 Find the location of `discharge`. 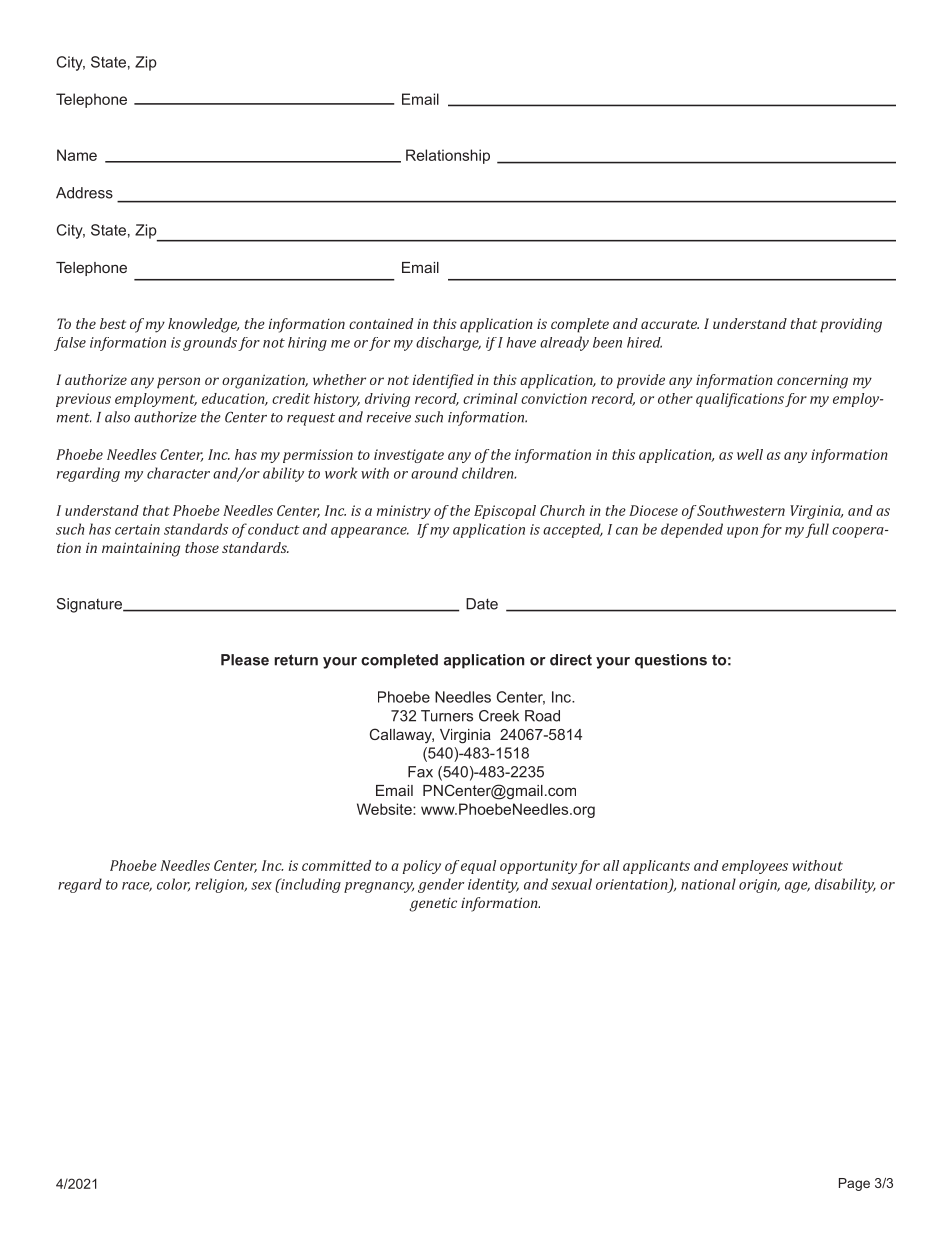

discharge is located at coordinates (448, 343).
